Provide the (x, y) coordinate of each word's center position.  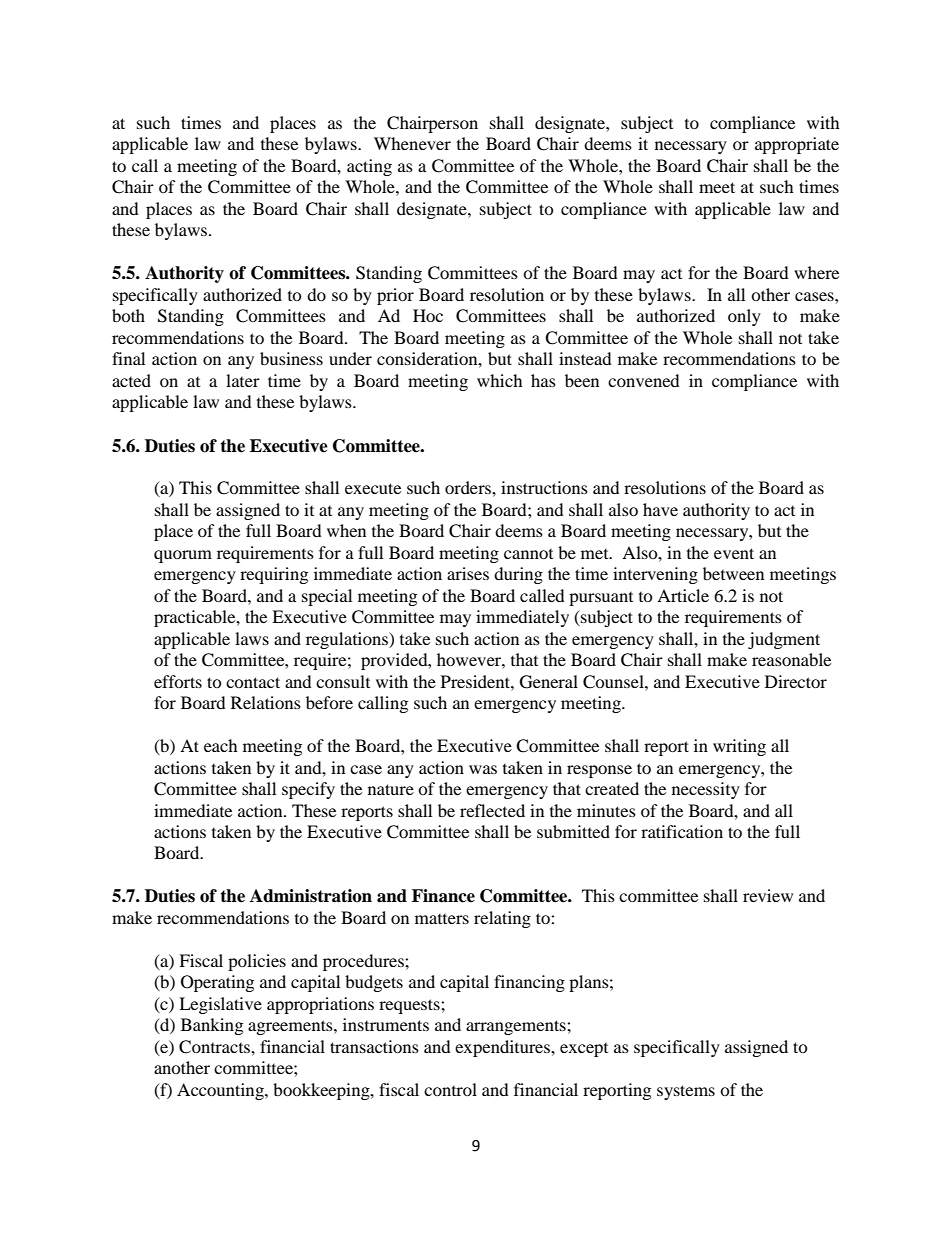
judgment (784, 640)
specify (308, 790)
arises (468, 573)
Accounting (221, 1091)
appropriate (797, 145)
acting (369, 167)
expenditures (503, 1048)
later (243, 380)
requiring (274, 575)
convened (644, 380)
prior (395, 296)
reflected (492, 810)
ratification (682, 831)
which (500, 380)
